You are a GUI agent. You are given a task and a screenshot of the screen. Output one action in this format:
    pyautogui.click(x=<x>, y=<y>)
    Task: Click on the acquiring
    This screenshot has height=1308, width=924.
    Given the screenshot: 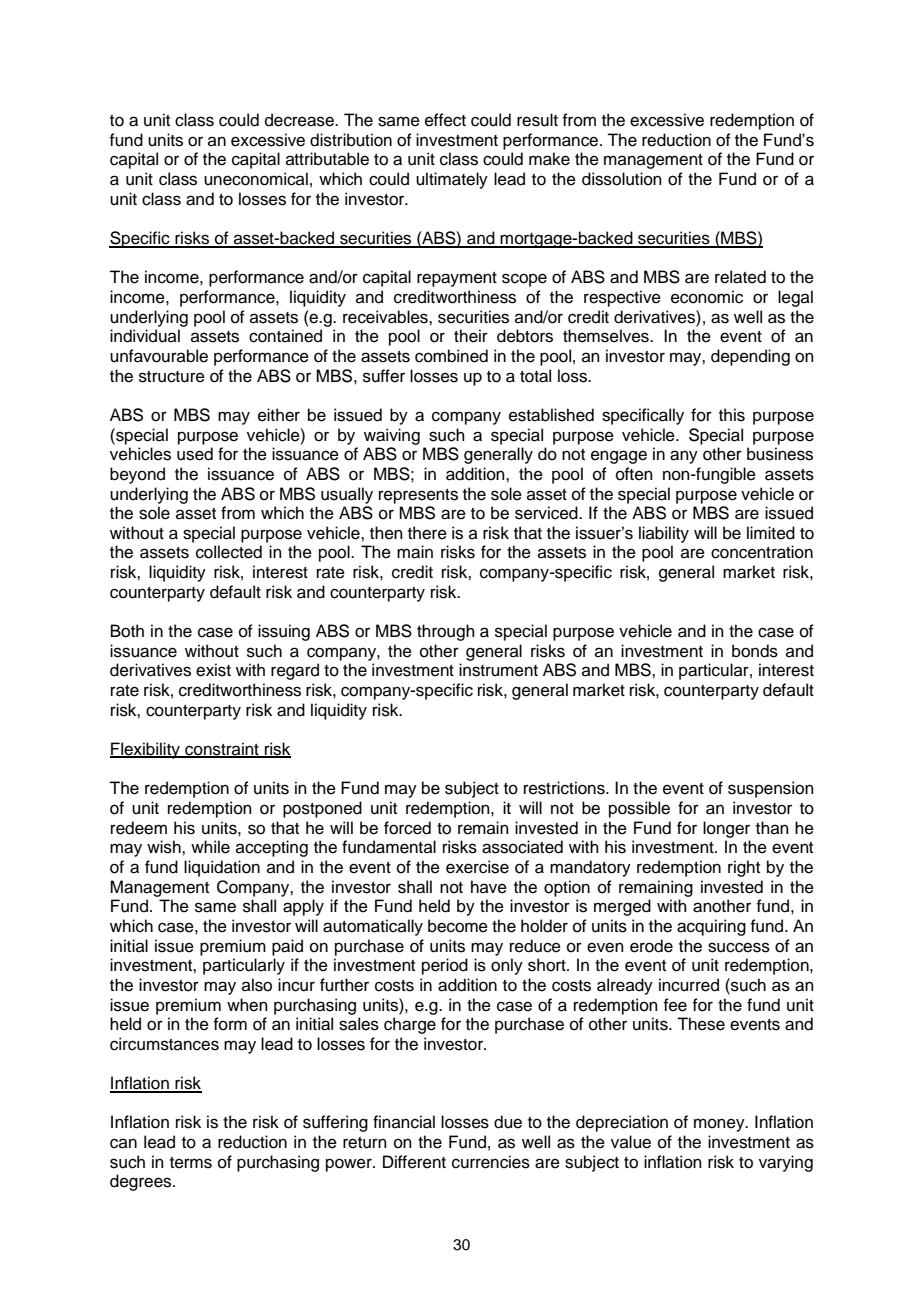 What is the action you would take?
    pyautogui.click(x=711, y=927)
